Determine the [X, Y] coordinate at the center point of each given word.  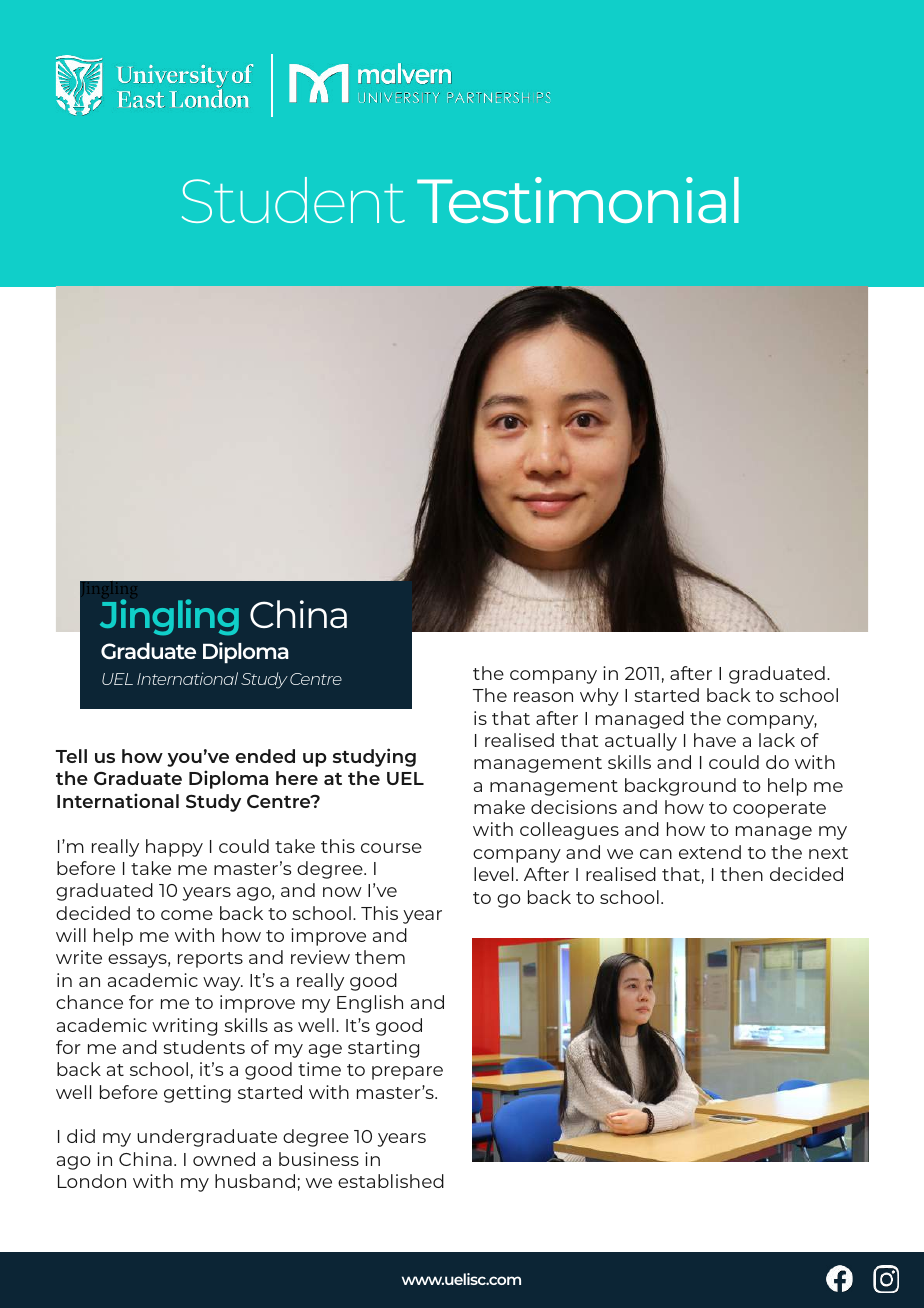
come [187, 915]
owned [224, 1159]
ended [265, 756]
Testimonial [578, 200]
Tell [71, 756]
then [741, 874]
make [499, 807]
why [599, 697]
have [715, 740]
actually [641, 742]
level [493, 874]
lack [777, 740]
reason [543, 697]
